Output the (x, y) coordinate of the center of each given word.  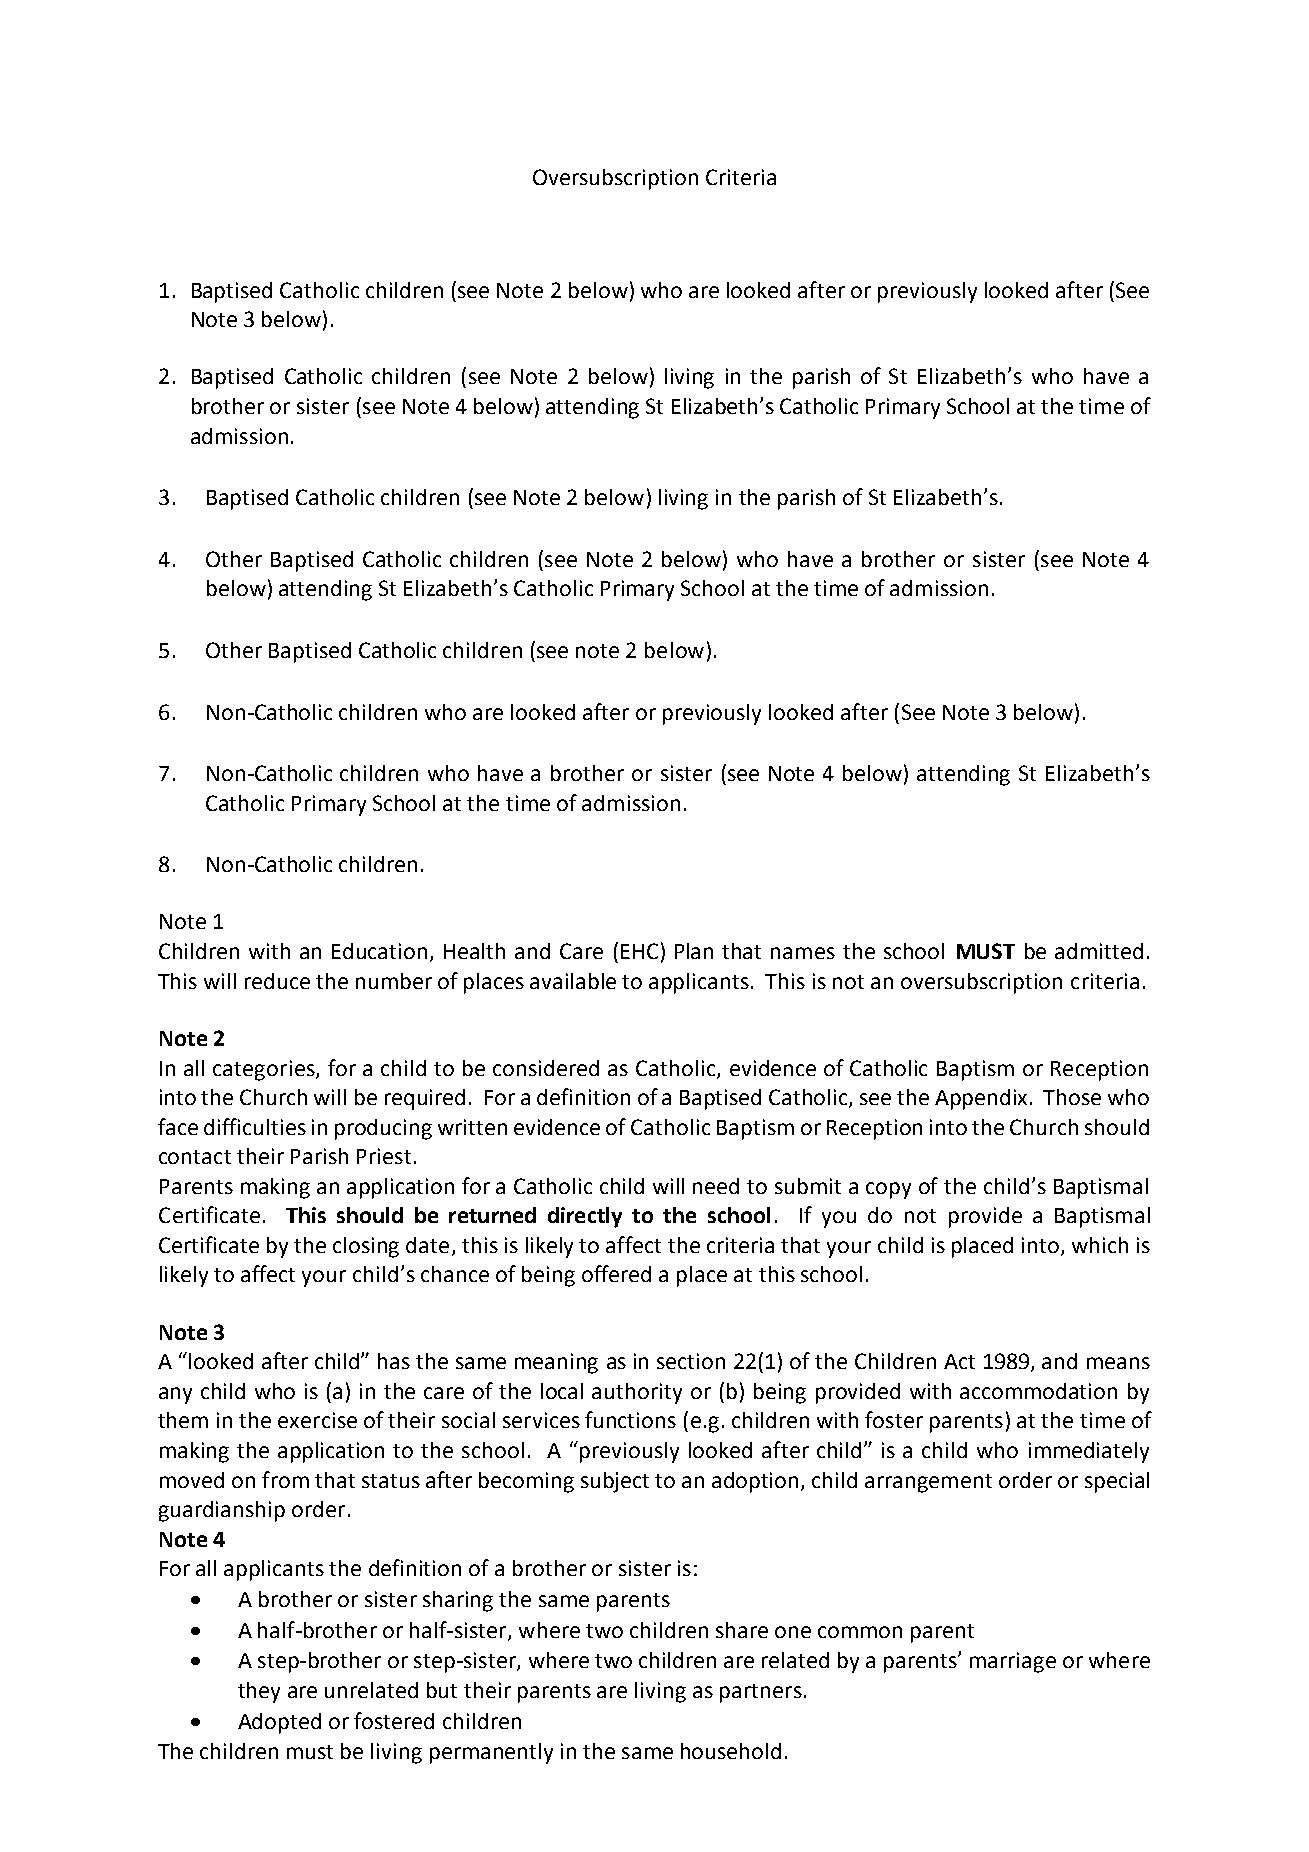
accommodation (1038, 1391)
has (394, 1361)
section (691, 1361)
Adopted (279, 1723)
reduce (277, 981)
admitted (1099, 951)
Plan (694, 951)
